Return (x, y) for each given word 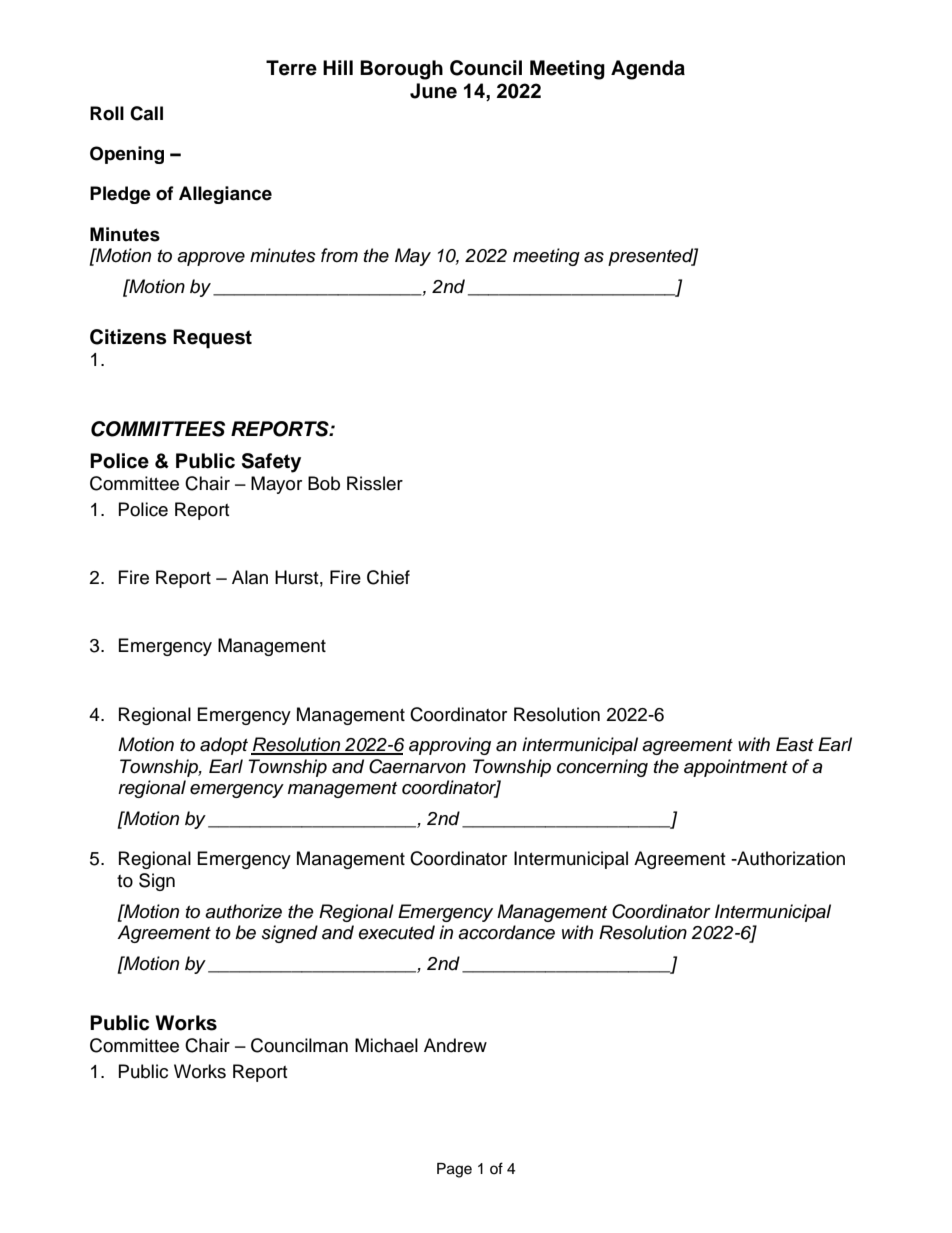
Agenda (648, 70)
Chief (388, 577)
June (433, 91)
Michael (386, 1045)
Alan (250, 577)
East (795, 744)
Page (454, 1170)
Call (146, 113)
